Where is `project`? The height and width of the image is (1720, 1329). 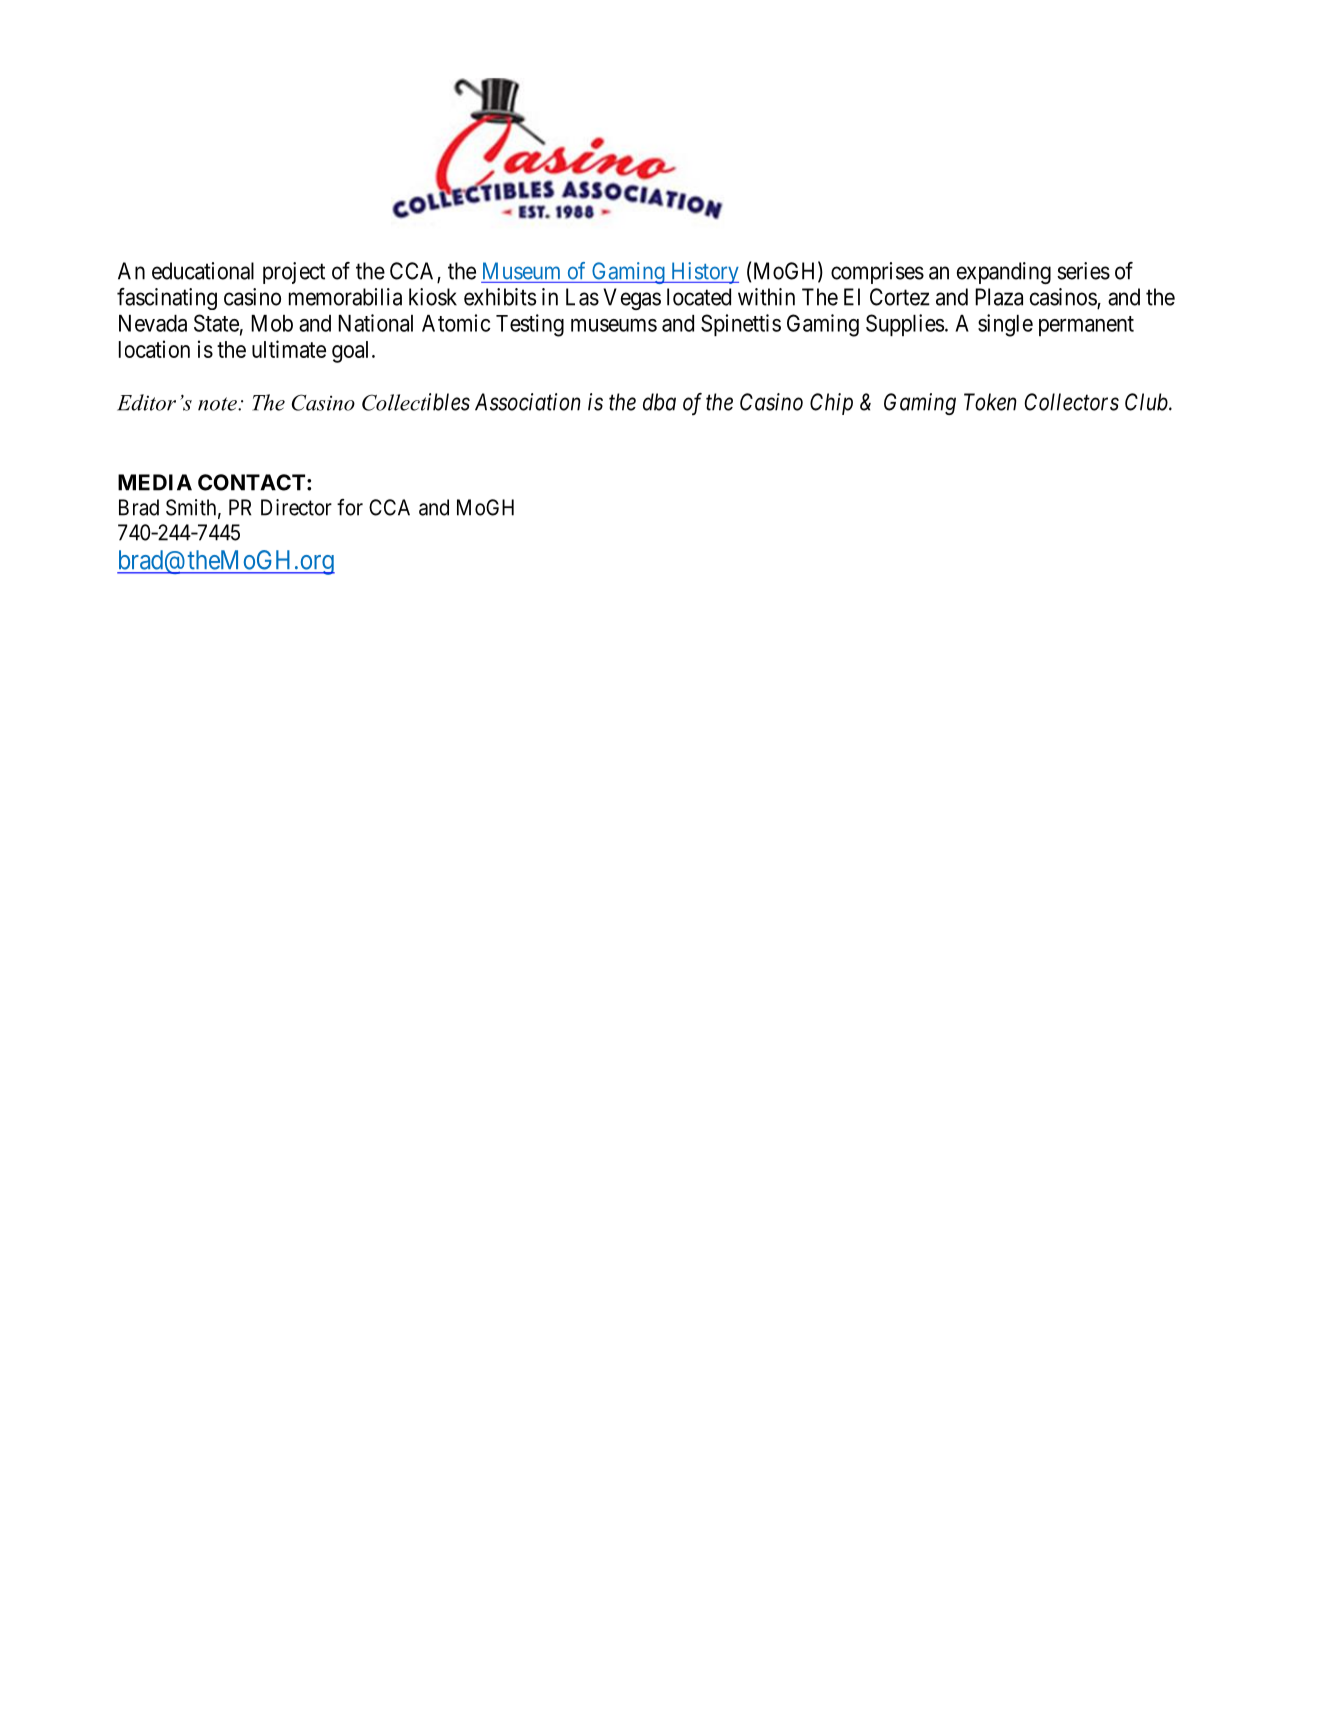 project is located at coordinates (294, 273).
